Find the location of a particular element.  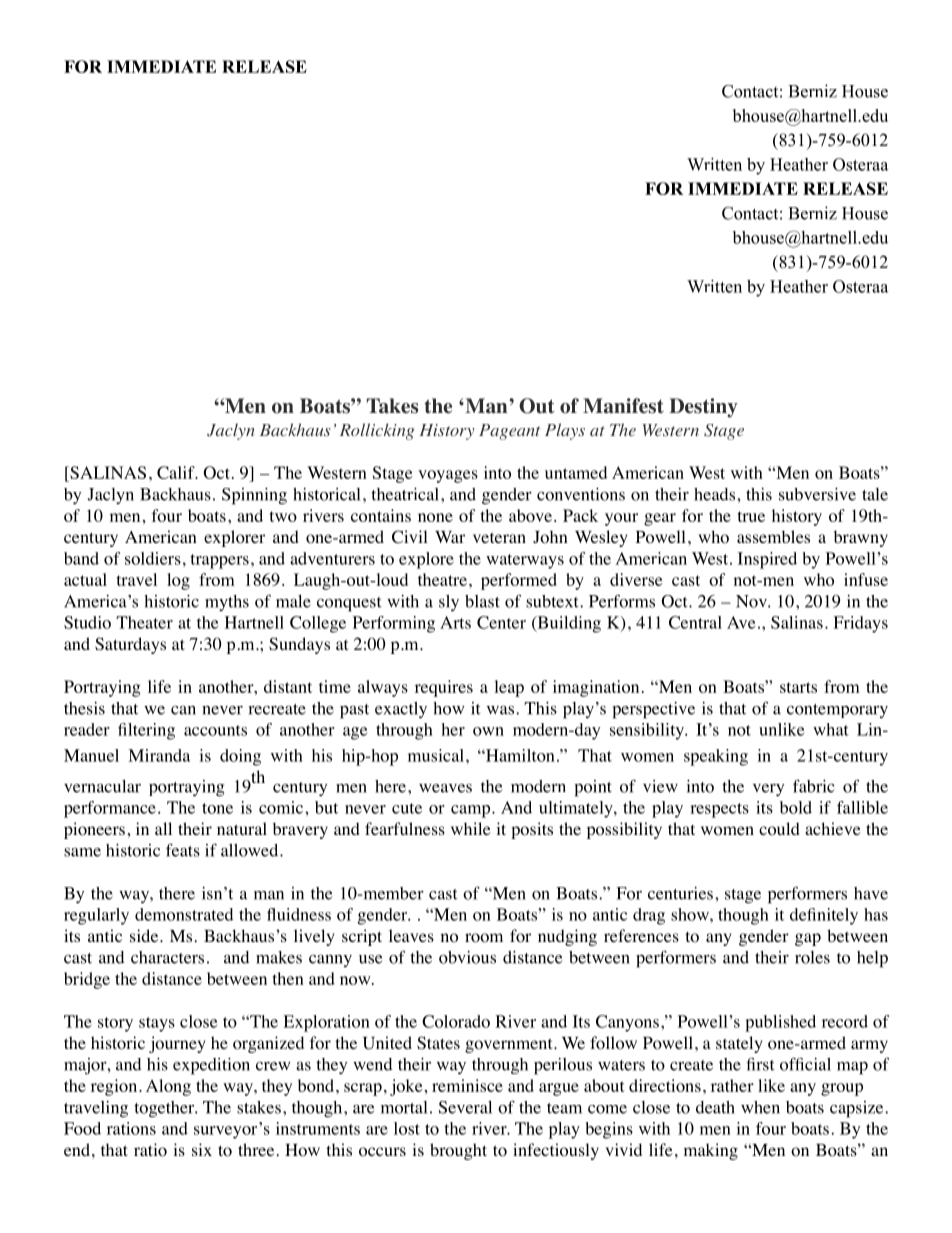

was is located at coordinates (500, 710).
